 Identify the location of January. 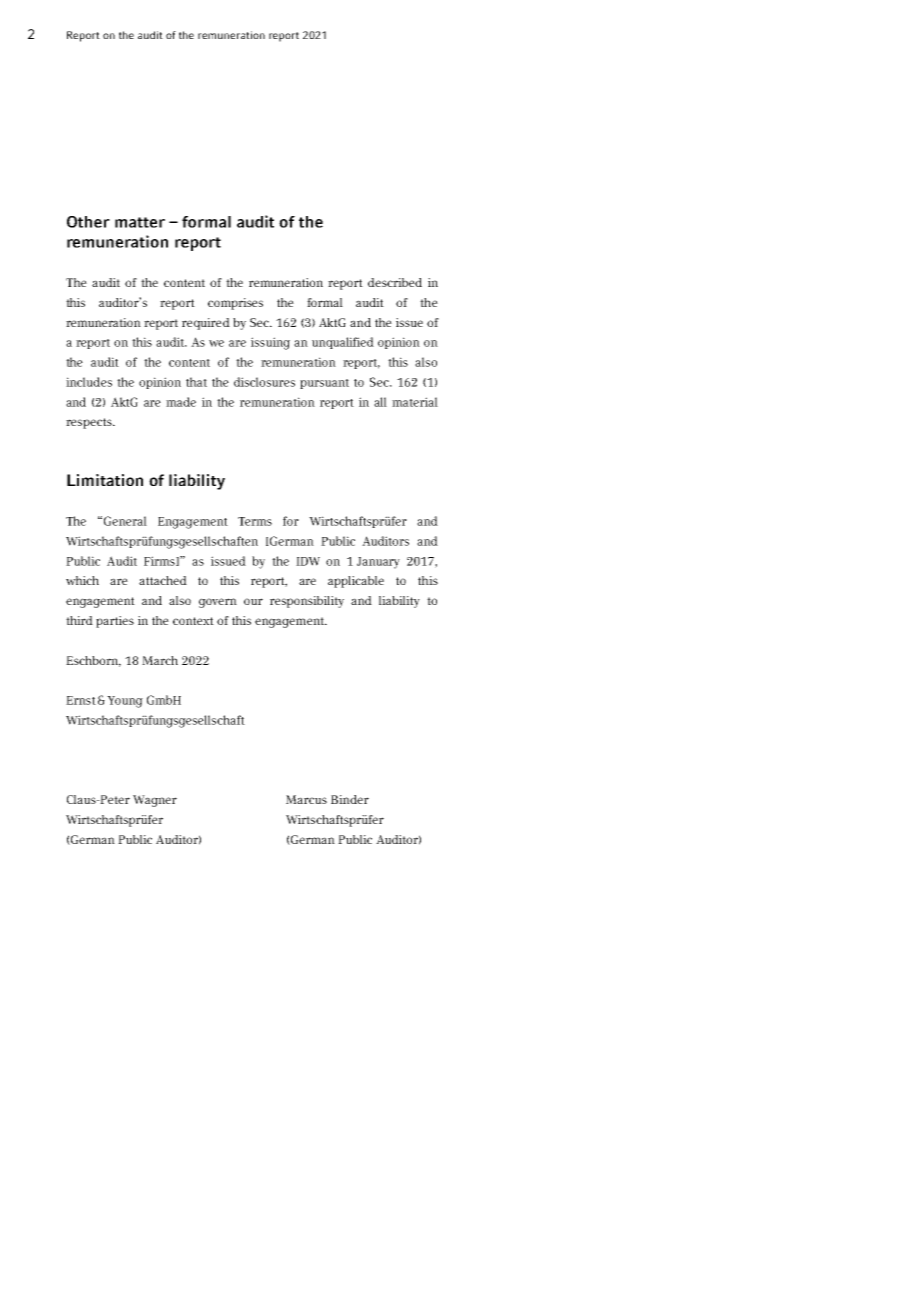
(378, 563).
